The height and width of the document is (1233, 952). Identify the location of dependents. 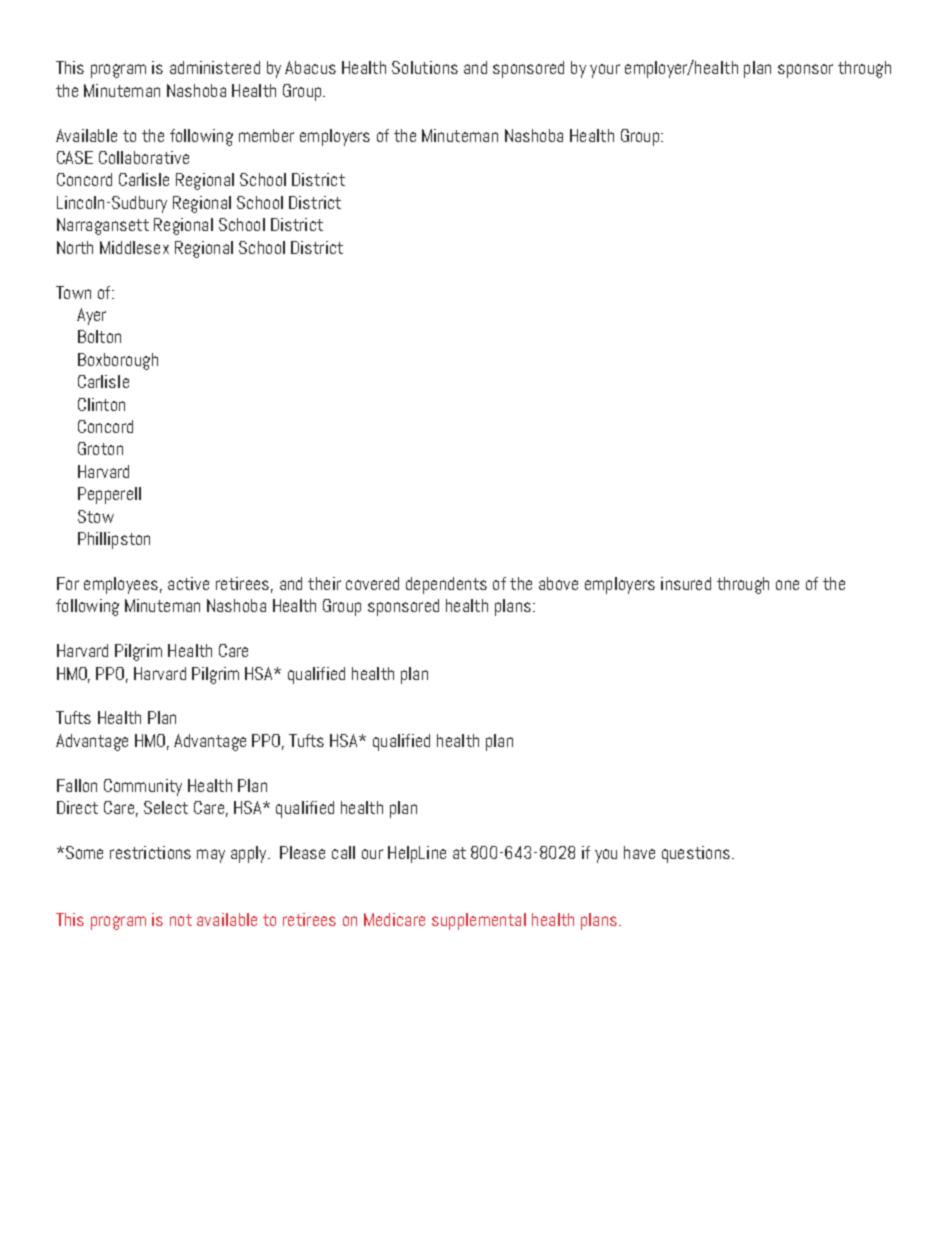
(446, 585).
